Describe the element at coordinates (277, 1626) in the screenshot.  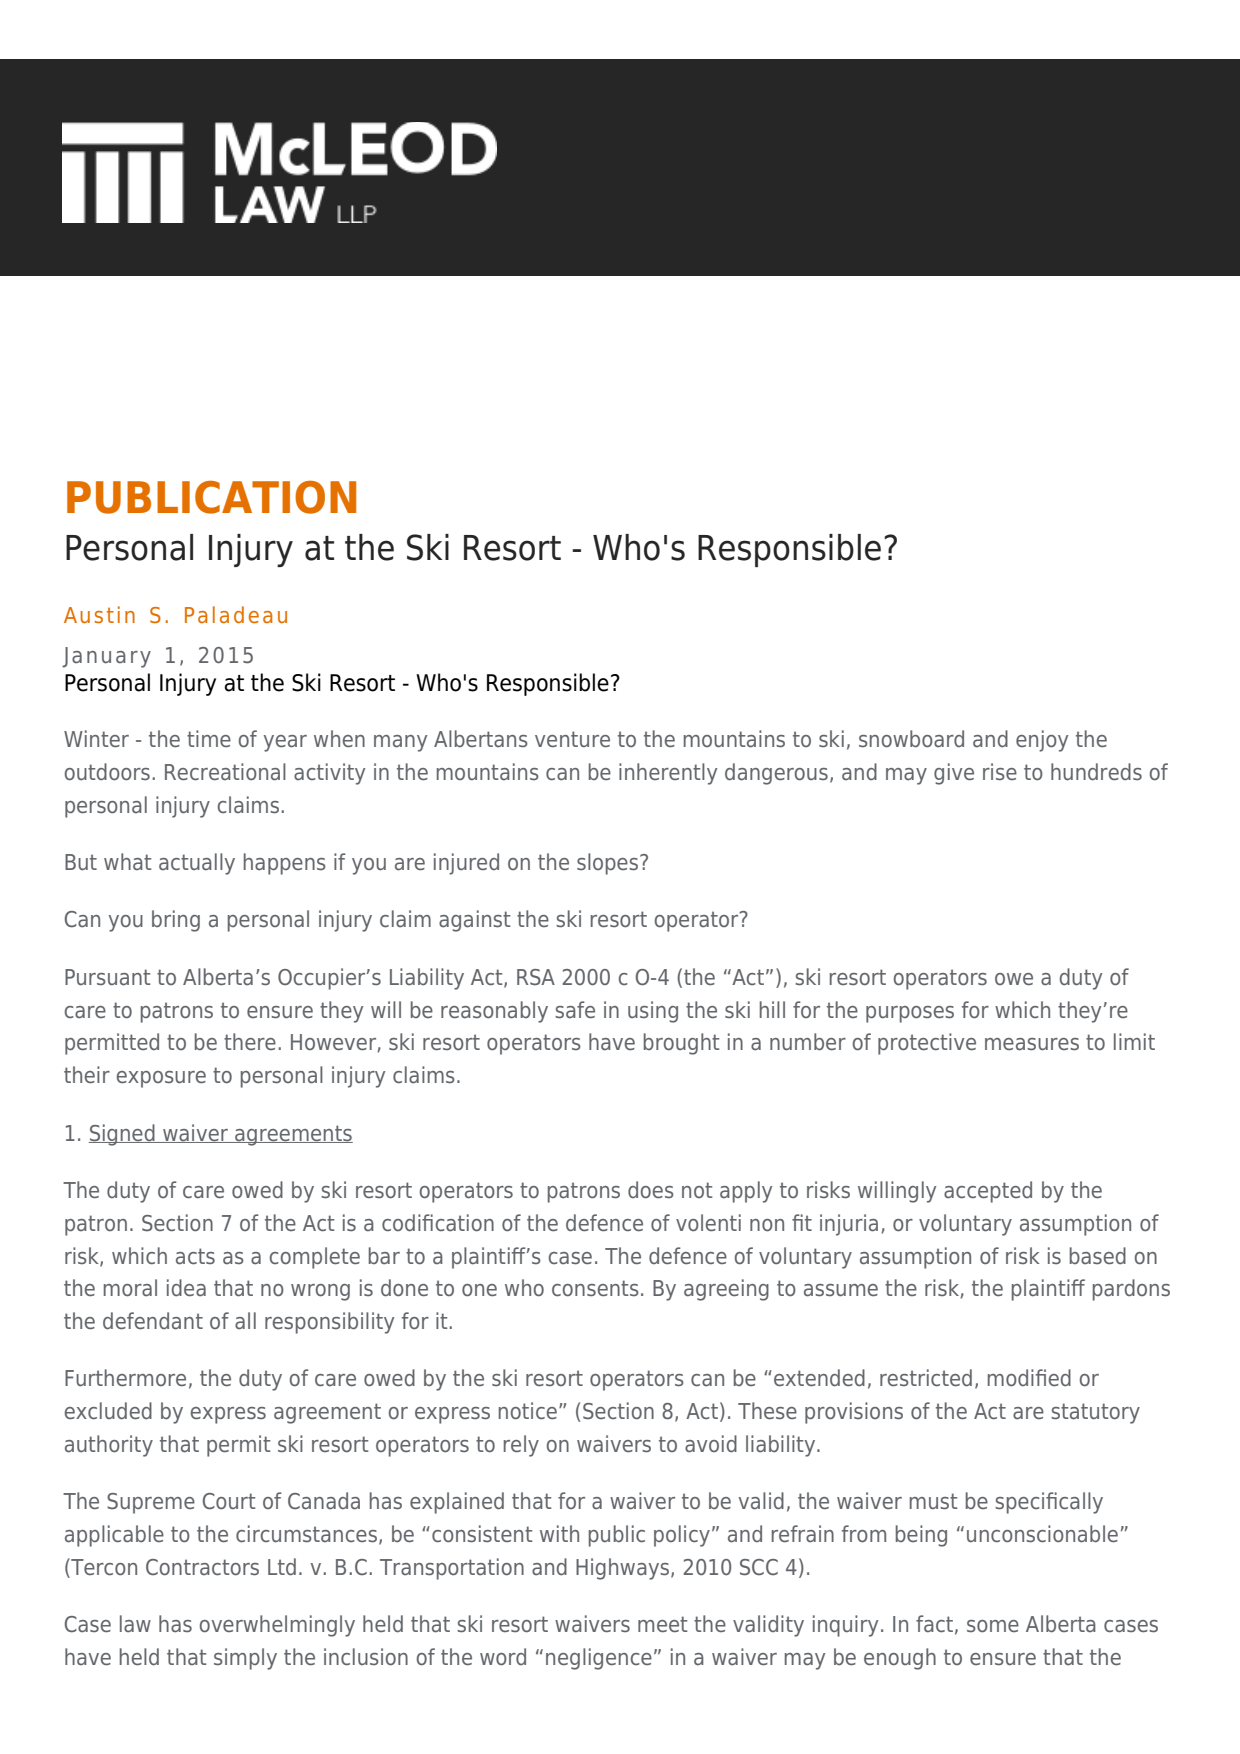
I see `overwhelmingly` at that location.
